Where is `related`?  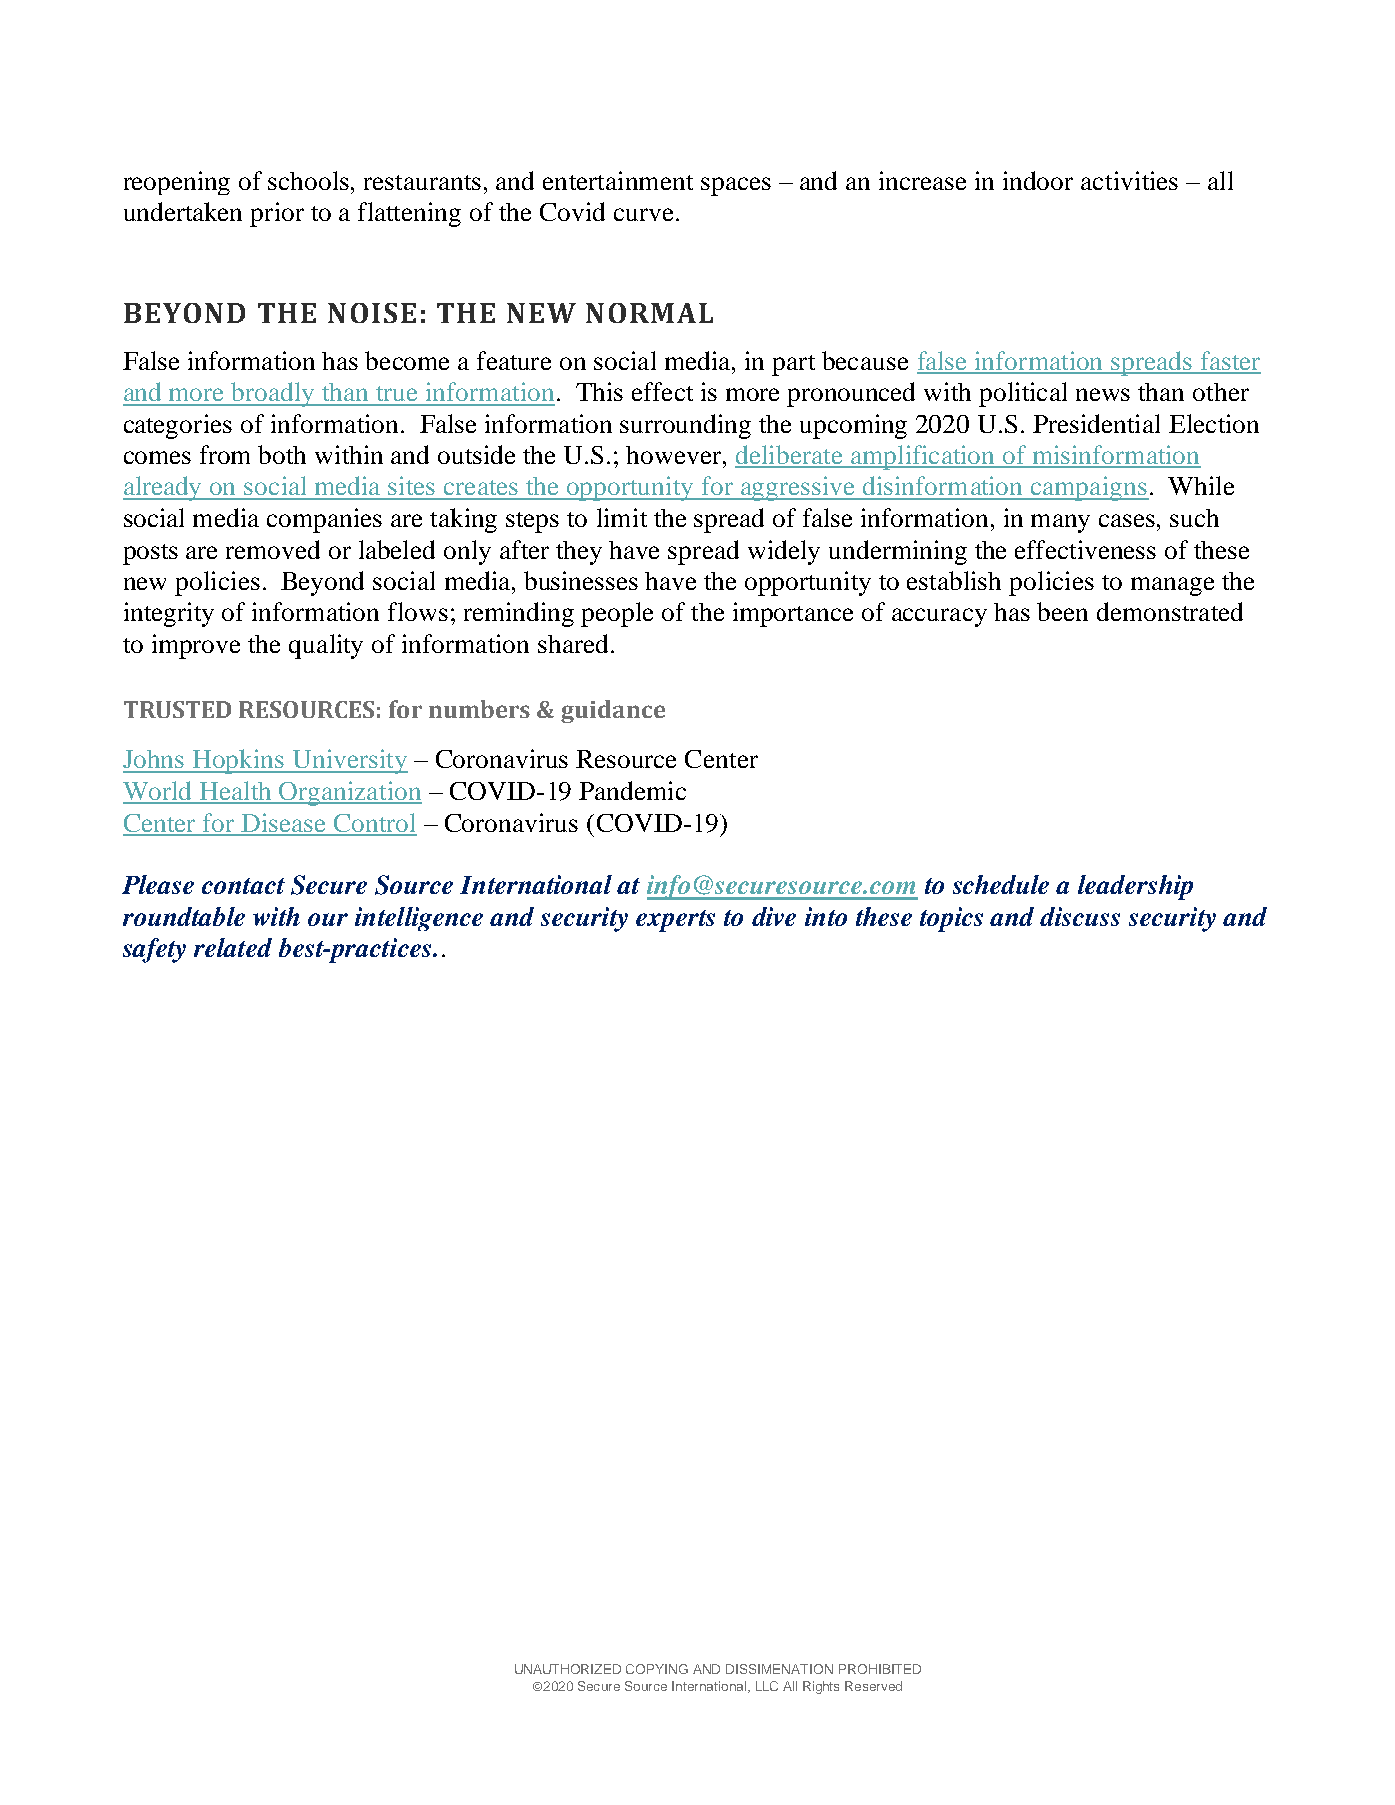 related is located at coordinates (233, 947).
